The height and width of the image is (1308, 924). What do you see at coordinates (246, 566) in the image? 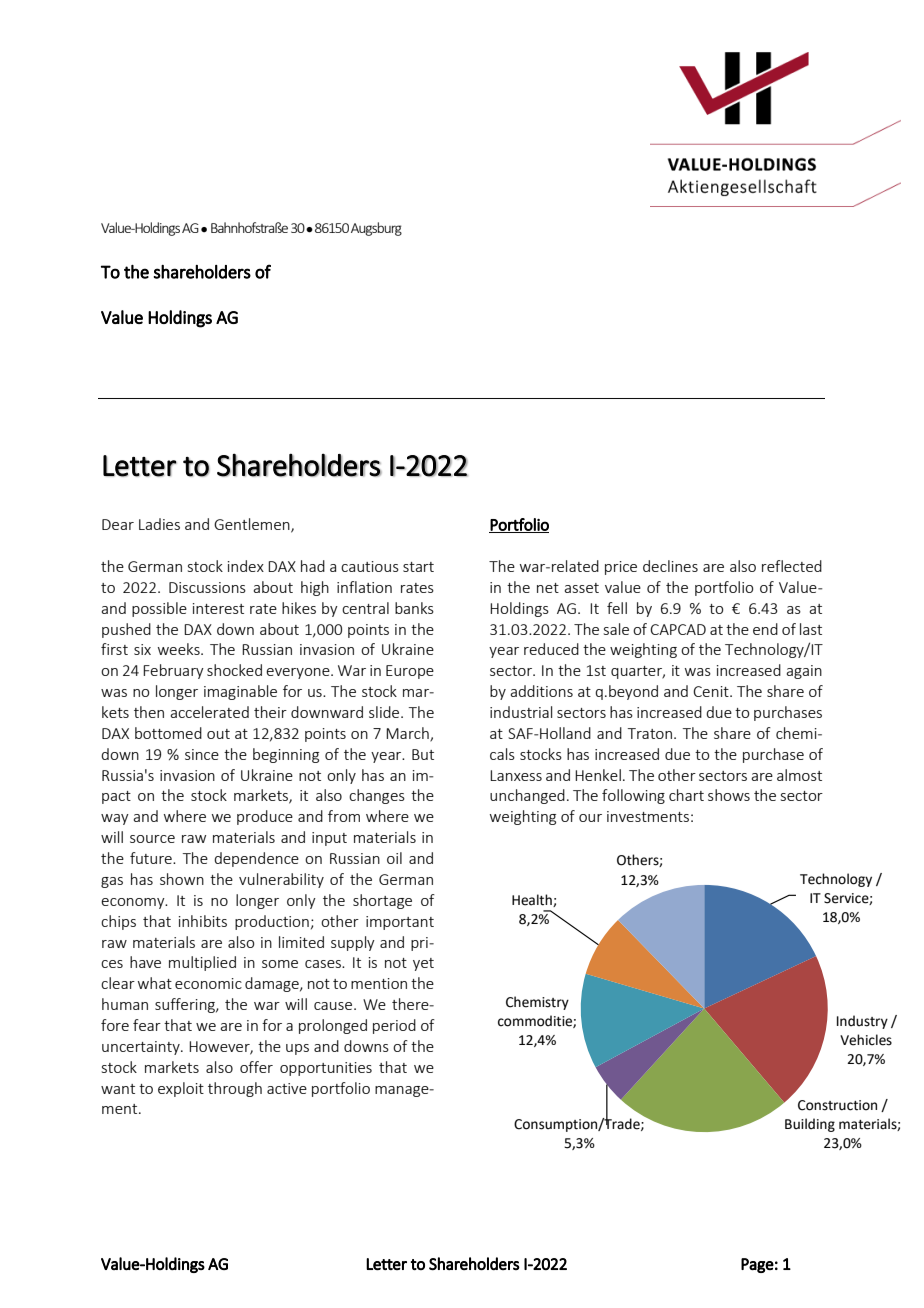
I see `index` at bounding box center [246, 566].
